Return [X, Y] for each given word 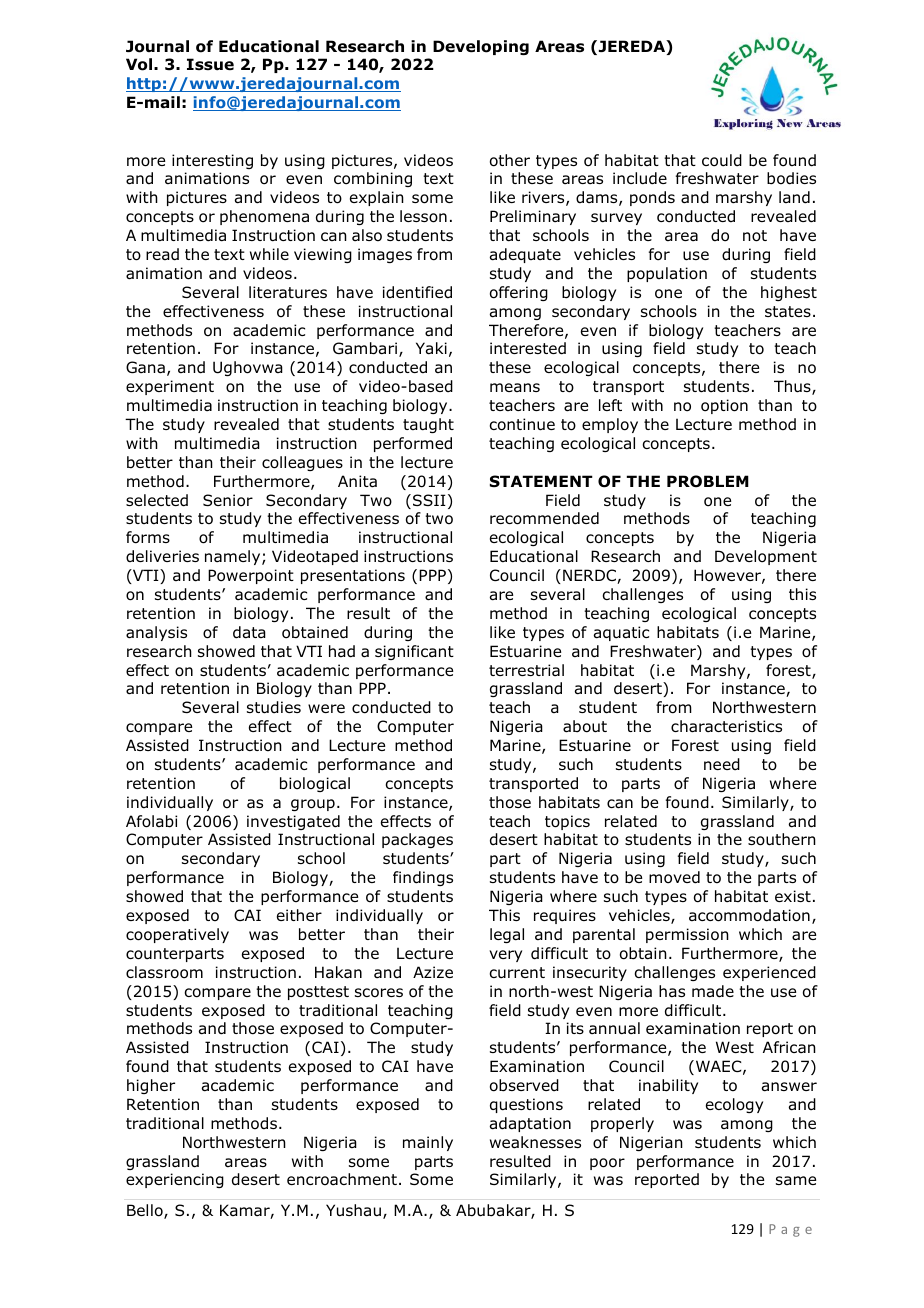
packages [417, 840]
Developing [481, 47]
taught [428, 425]
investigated [293, 822]
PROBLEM [708, 481]
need [722, 764]
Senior [228, 500]
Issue [210, 64]
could [722, 160]
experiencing [175, 1180]
